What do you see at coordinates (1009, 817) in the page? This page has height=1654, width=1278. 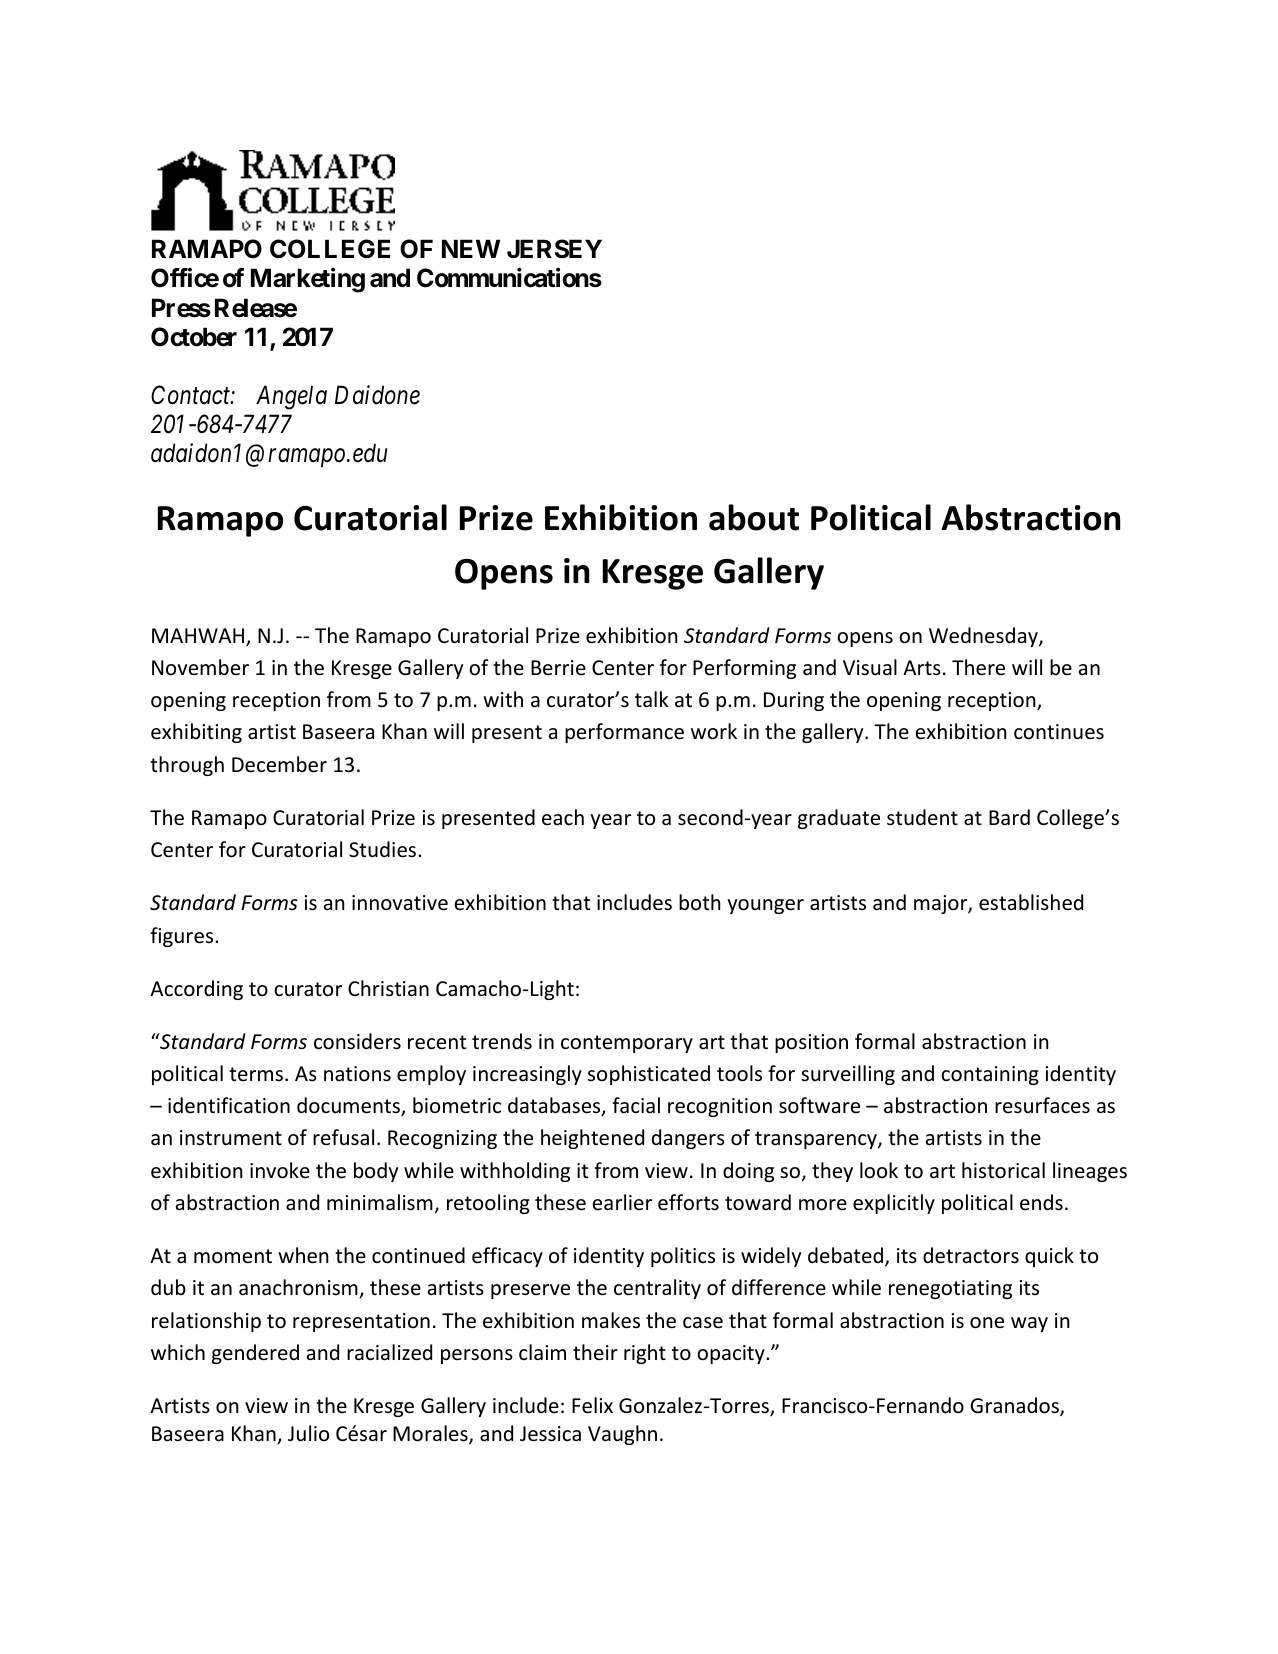 I see `Bard` at bounding box center [1009, 817].
